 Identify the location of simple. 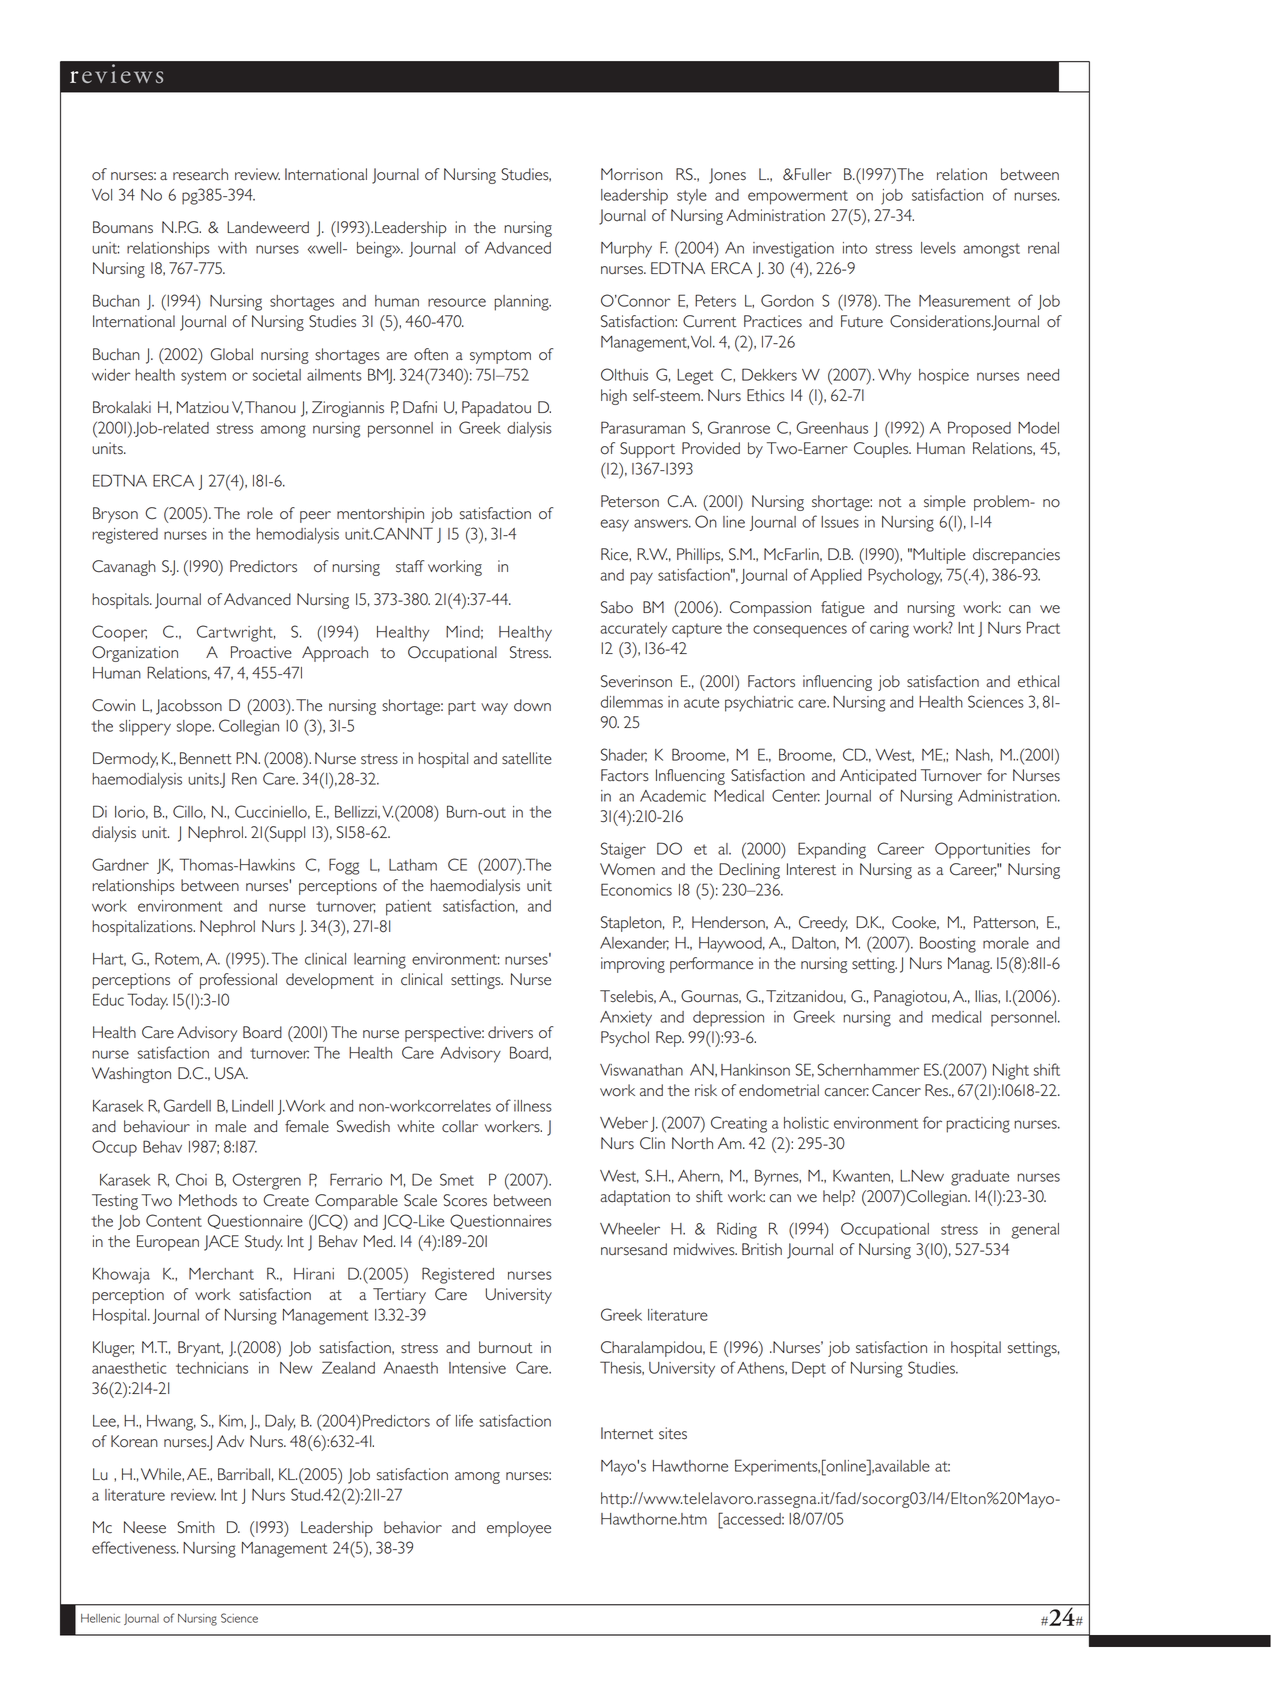
(945, 503).
